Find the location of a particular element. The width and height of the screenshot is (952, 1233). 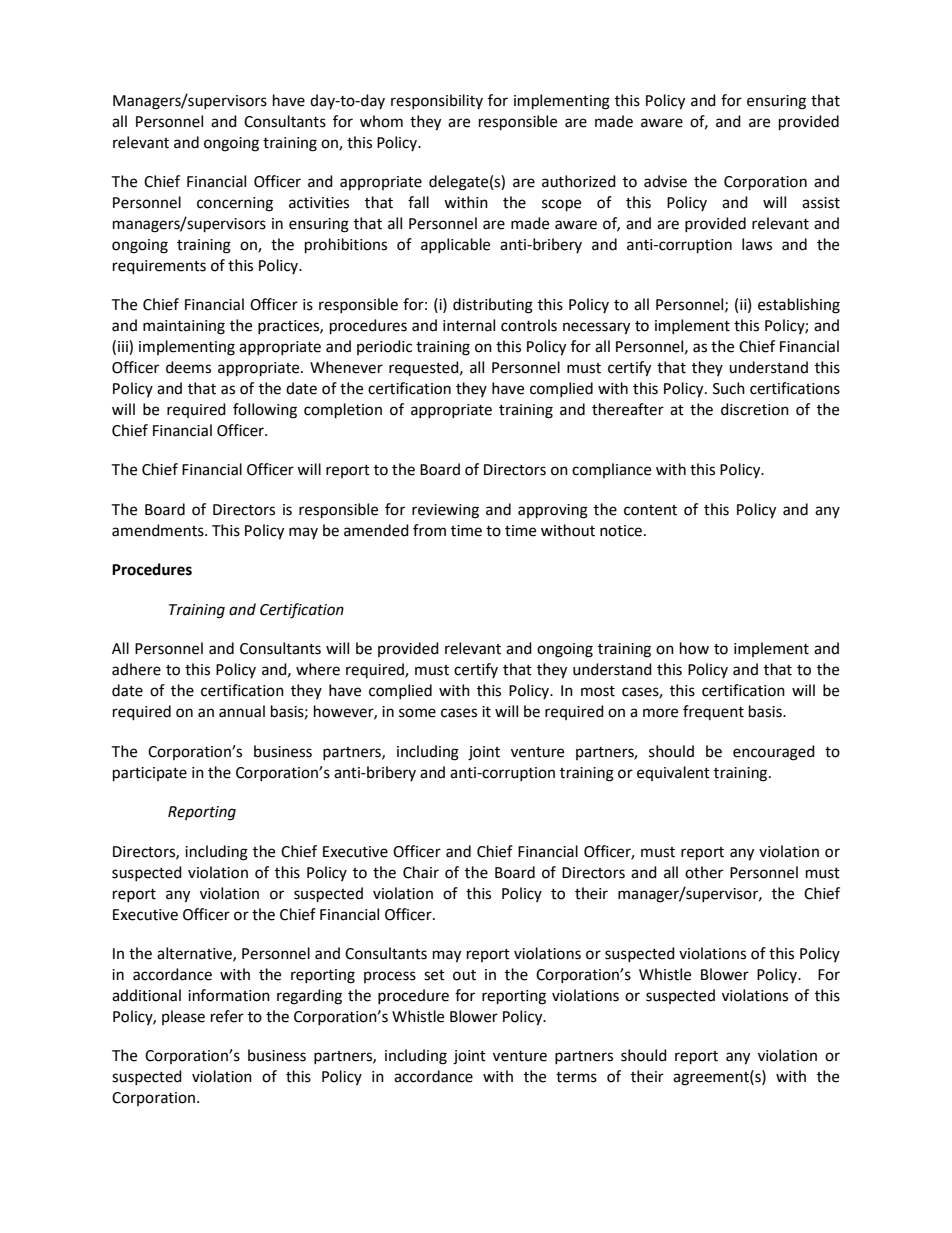

reviewing is located at coordinates (445, 511).
